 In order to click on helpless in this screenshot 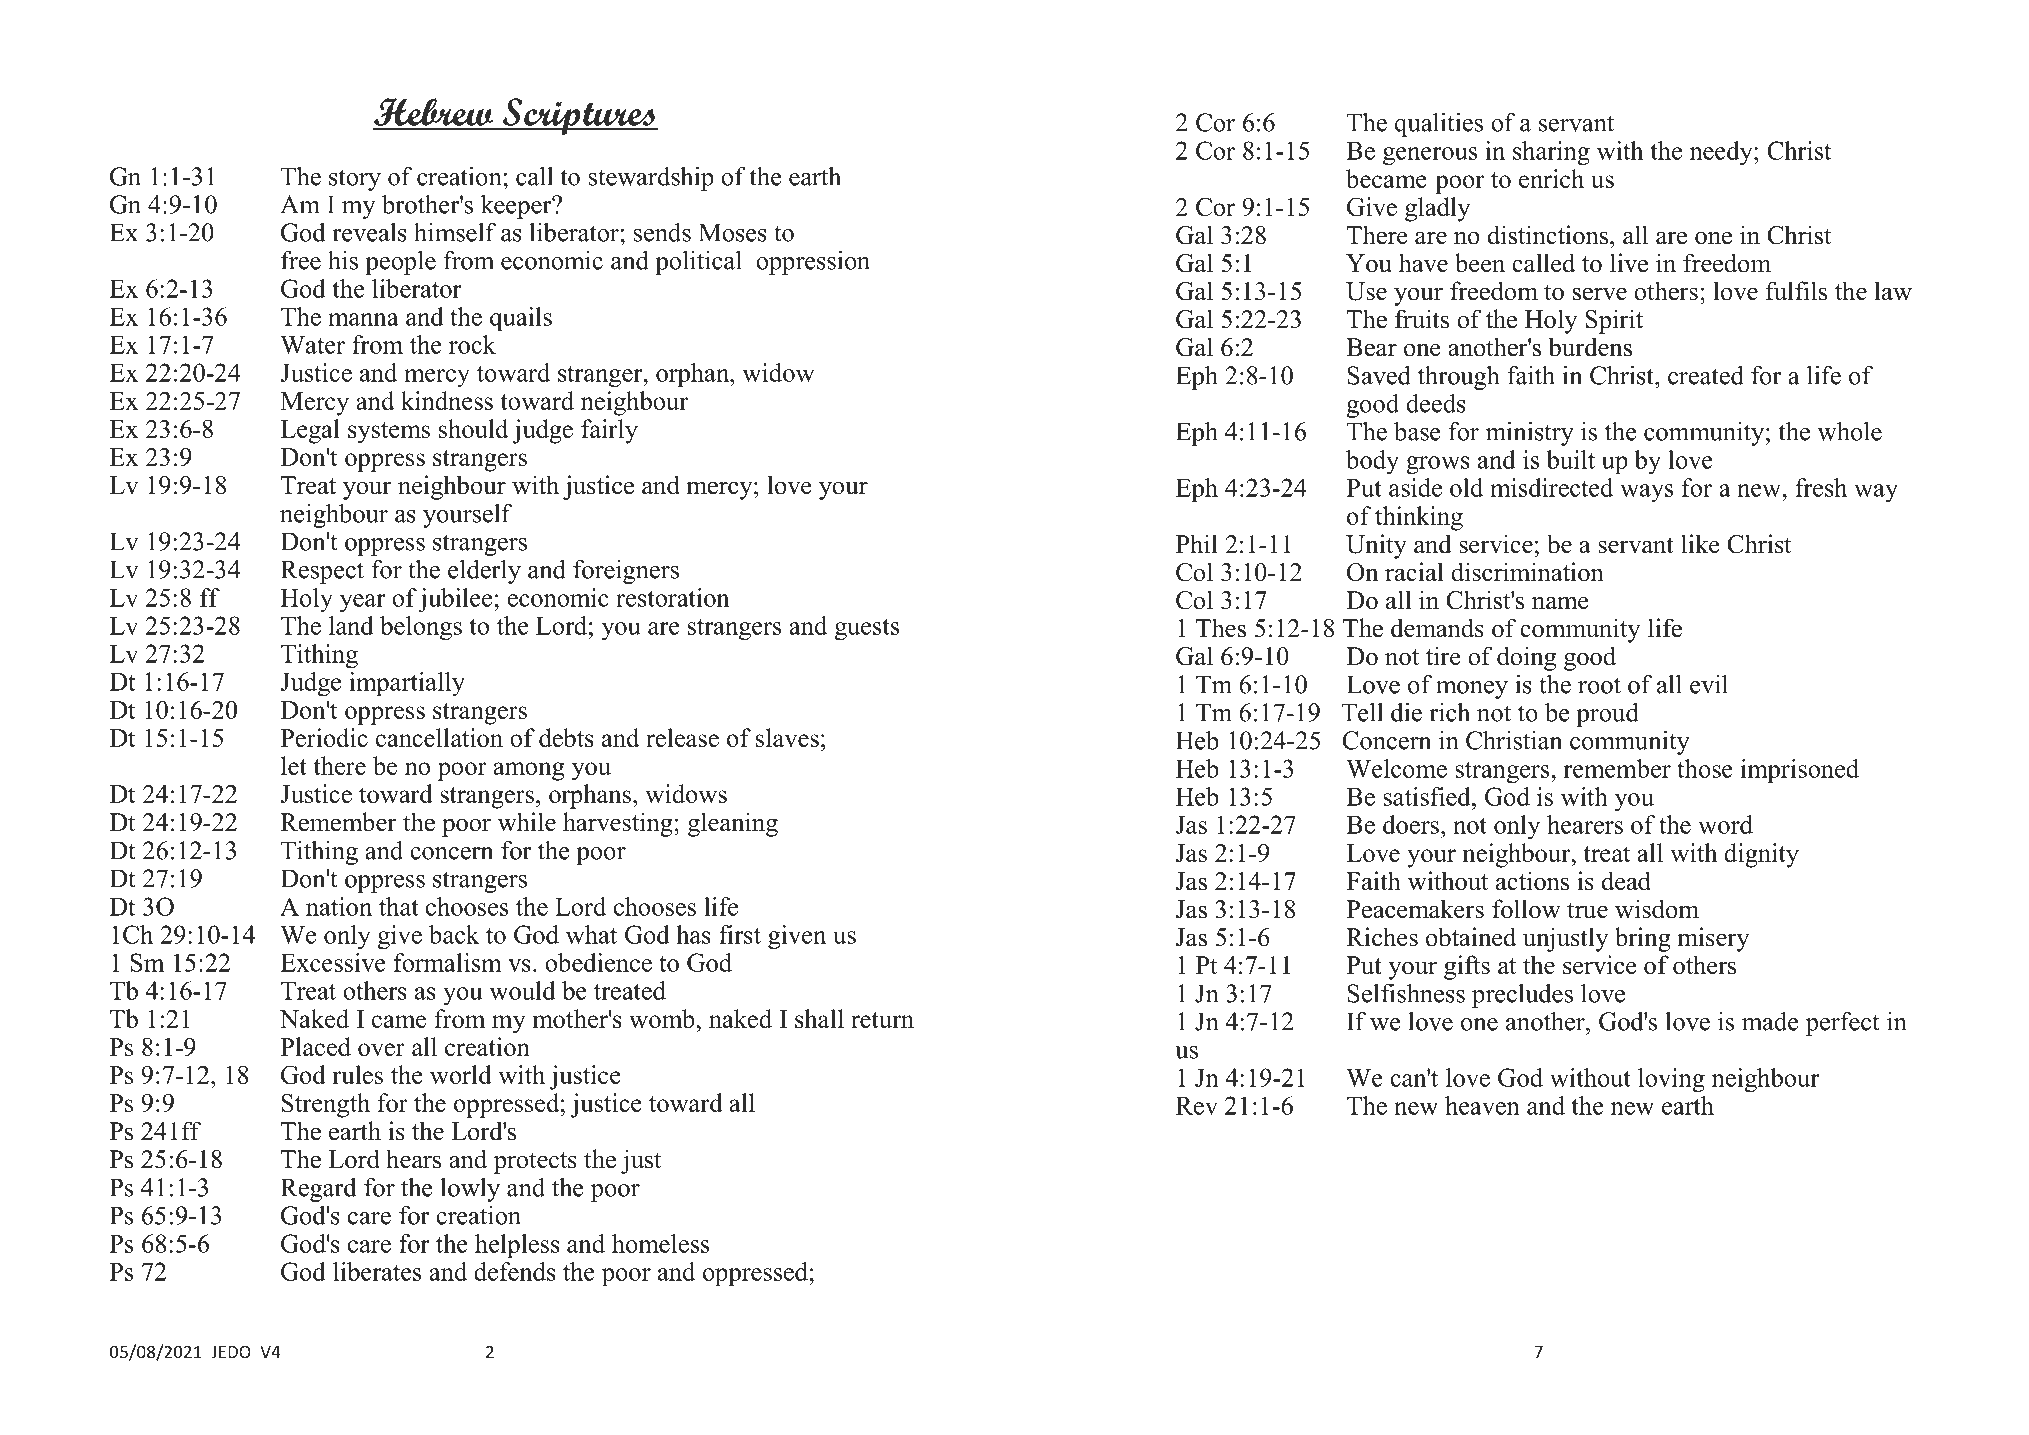, I will do `click(517, 1246)`.
